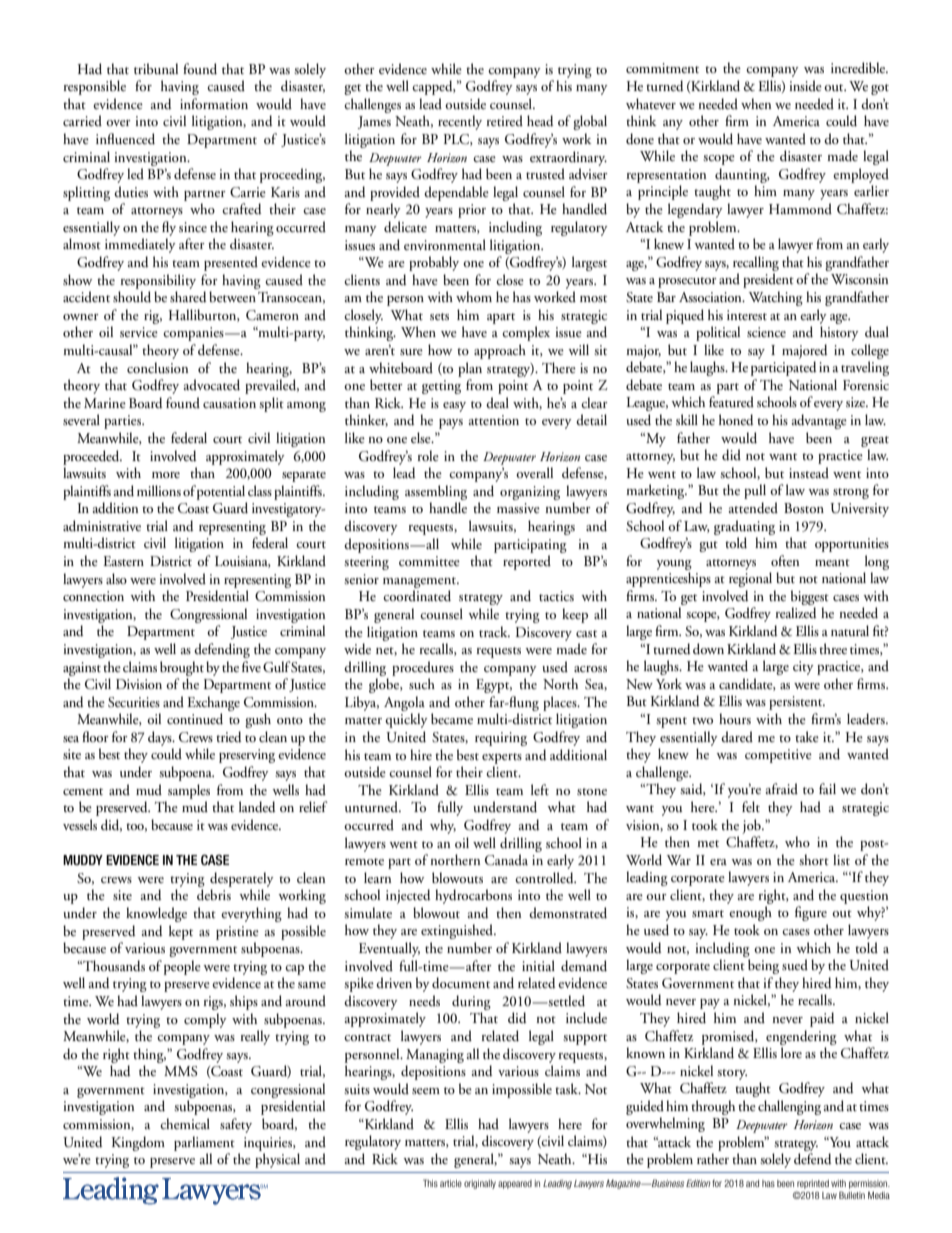 The height and width of the screenshot is (1233, 952). Describe the element at coordinates (796, 613) in the screenshot. I see `realized` at that location.
